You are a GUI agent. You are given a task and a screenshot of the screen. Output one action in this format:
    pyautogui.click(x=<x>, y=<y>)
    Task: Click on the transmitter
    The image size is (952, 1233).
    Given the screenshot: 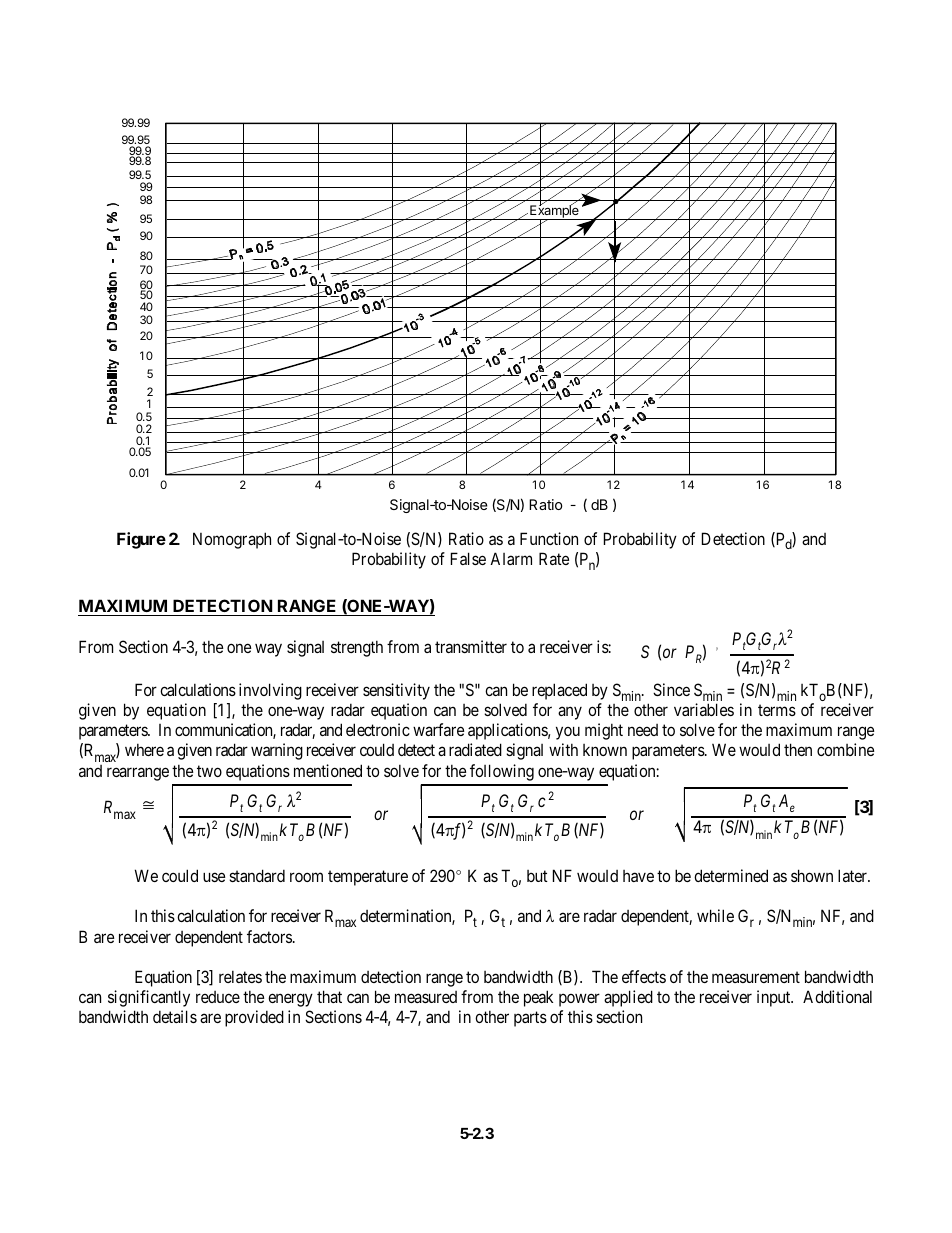 What is the action you would take?
    pyautogui.click(x=471, y=646)
